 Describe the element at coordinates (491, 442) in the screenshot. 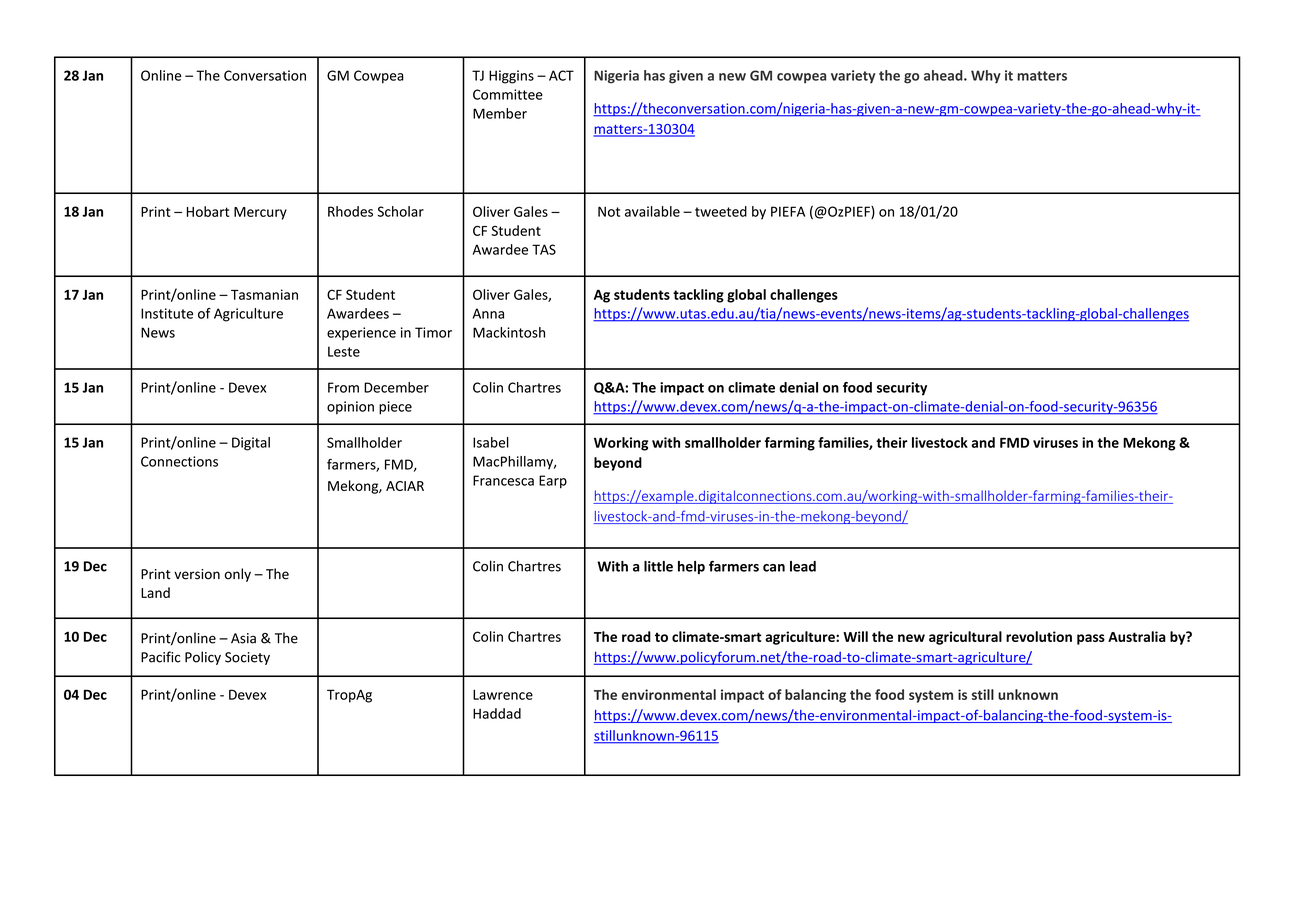

I see `Isabel` at that location.
